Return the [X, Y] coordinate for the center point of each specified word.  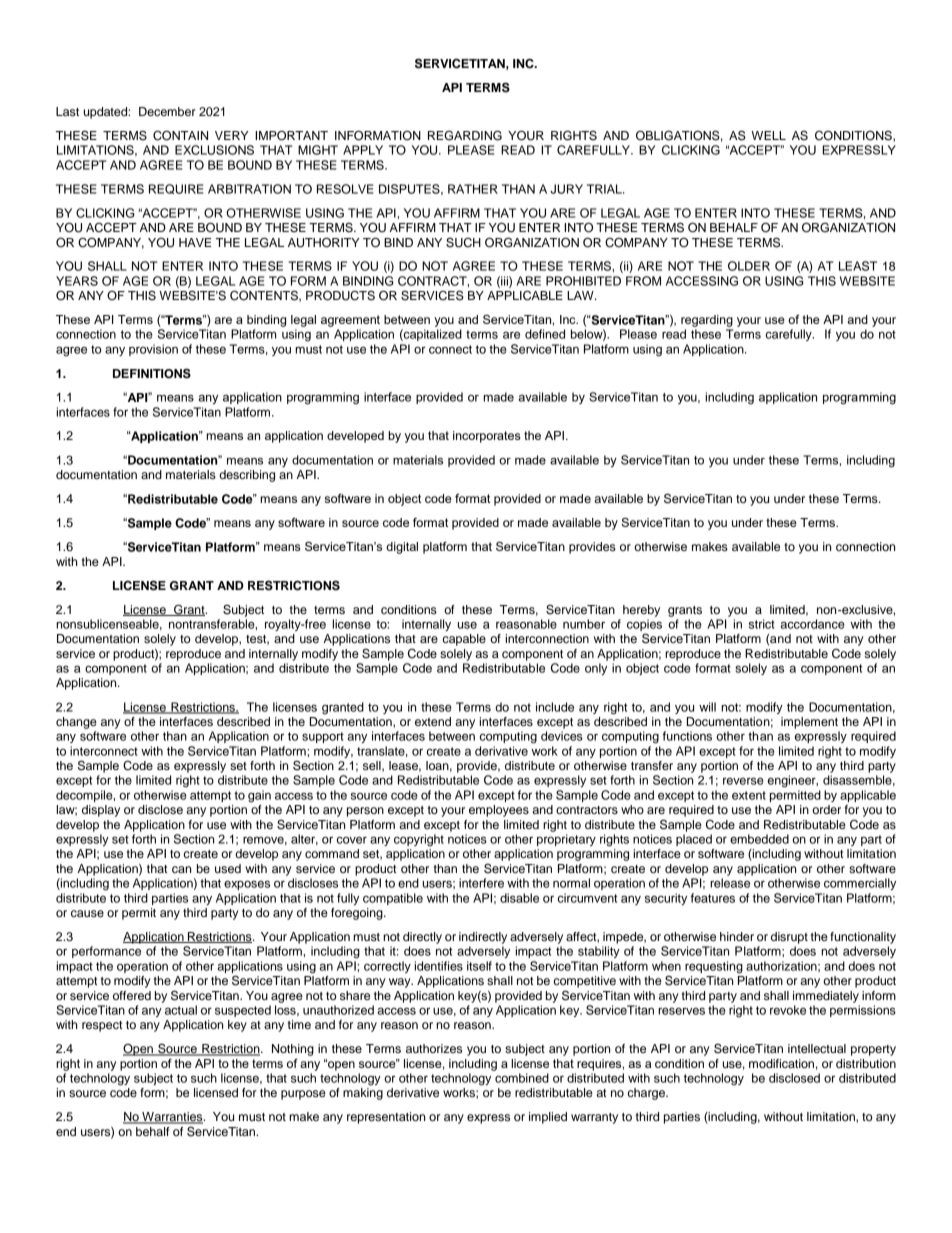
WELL [768, 135]
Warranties [172, 1118]
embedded [759, 839]
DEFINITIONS [152, 373]
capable [464, 640]
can [181, 869]
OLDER [749, 266]
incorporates [487, 437]
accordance [812, 624]
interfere [481, 883]
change [76, 723]
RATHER [473, 189]
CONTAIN [180, 135]
